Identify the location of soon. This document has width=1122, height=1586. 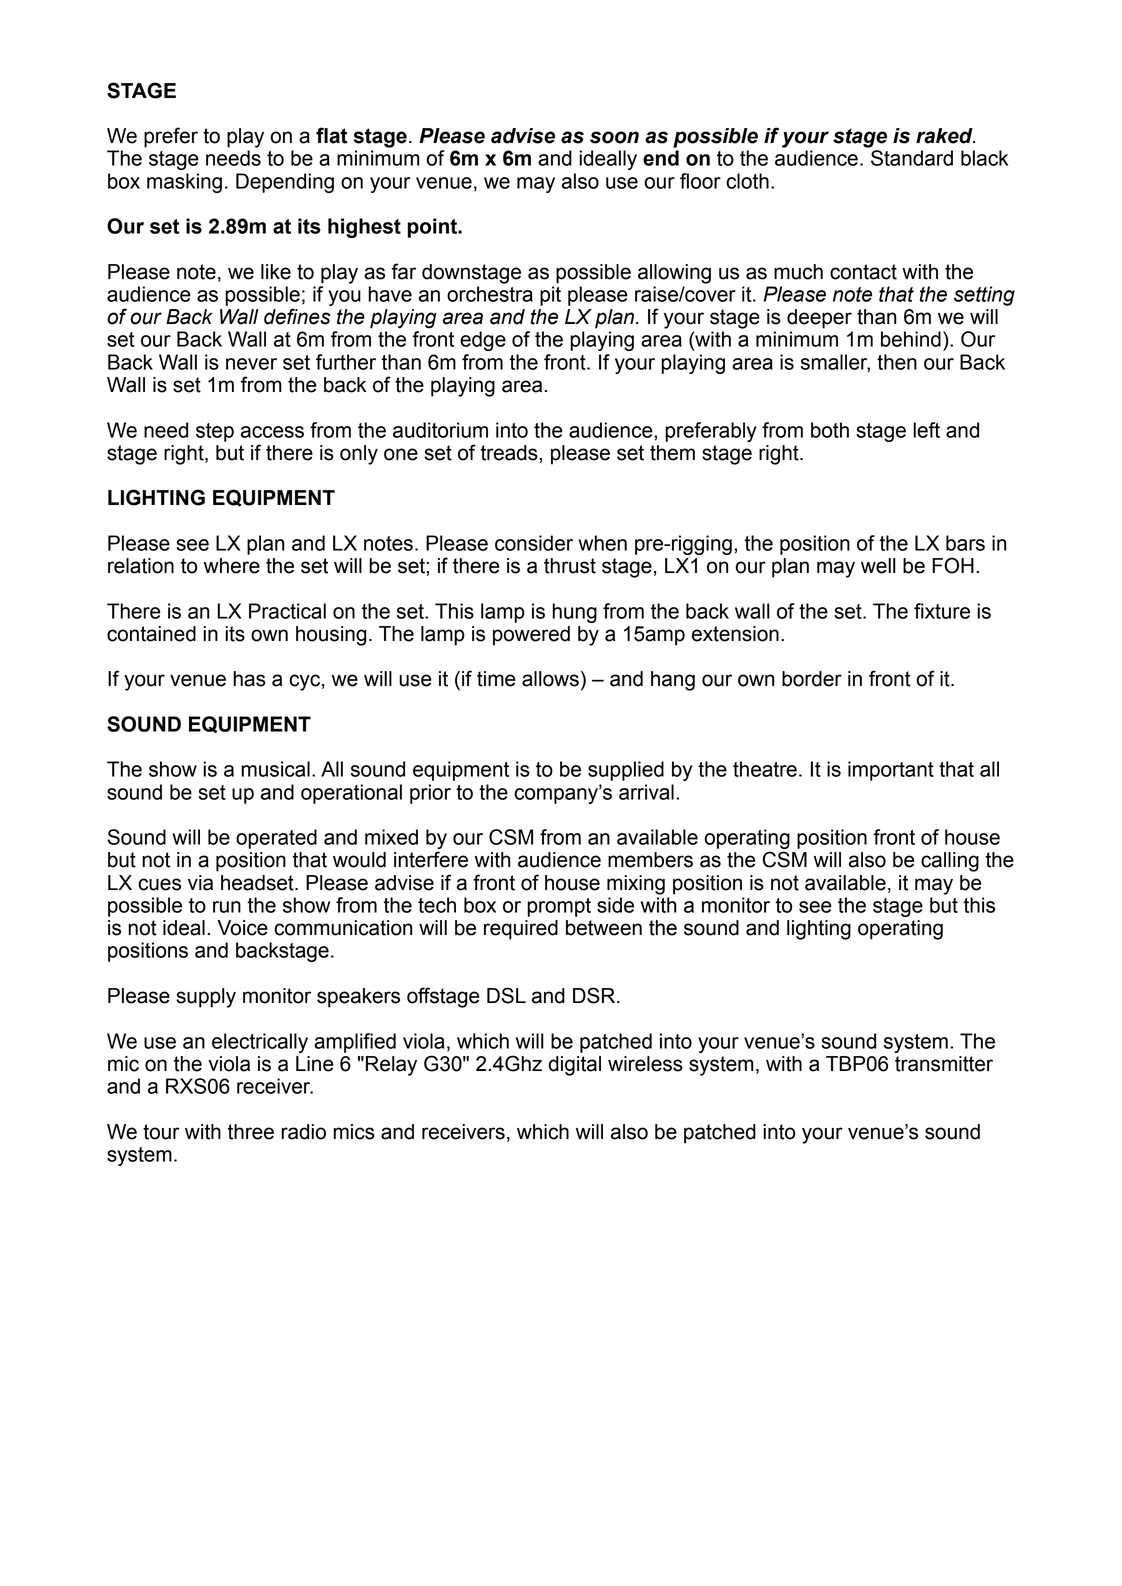
(614, 137).
